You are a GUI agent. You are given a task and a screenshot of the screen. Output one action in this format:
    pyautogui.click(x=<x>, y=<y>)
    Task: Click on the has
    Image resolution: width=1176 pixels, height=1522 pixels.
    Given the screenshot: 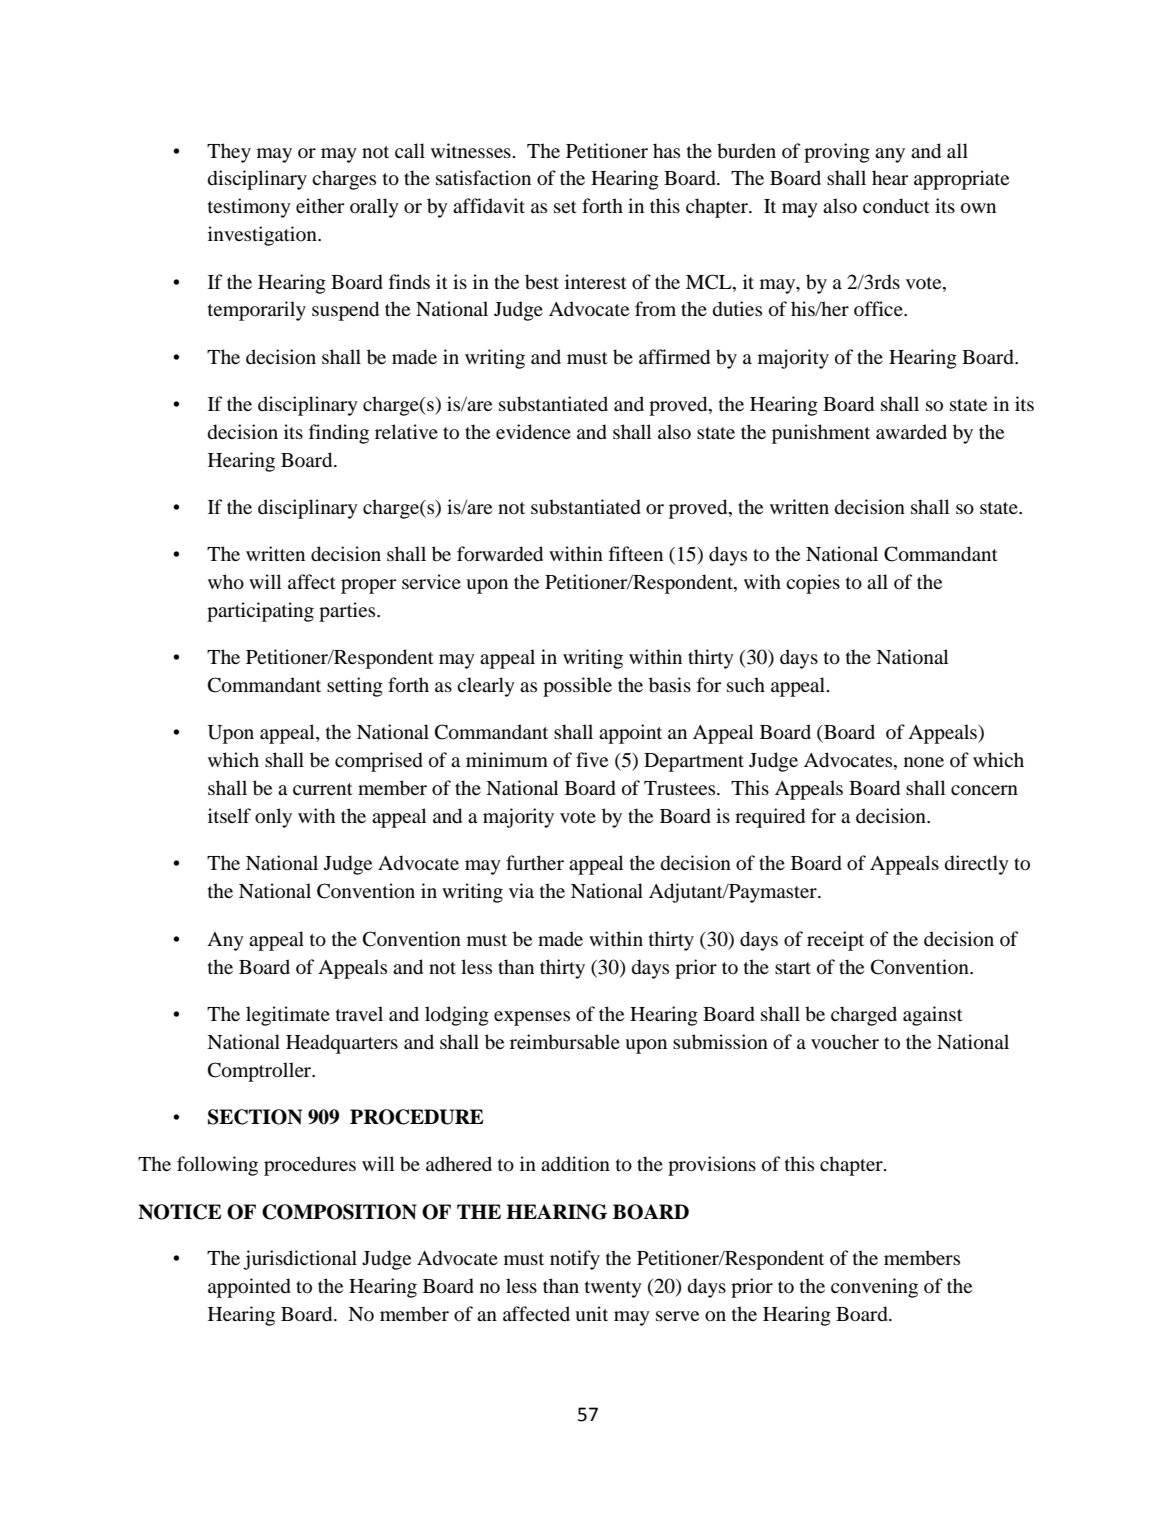 What is the action you would take?
    pyautogui.click(x=666, y=150)
